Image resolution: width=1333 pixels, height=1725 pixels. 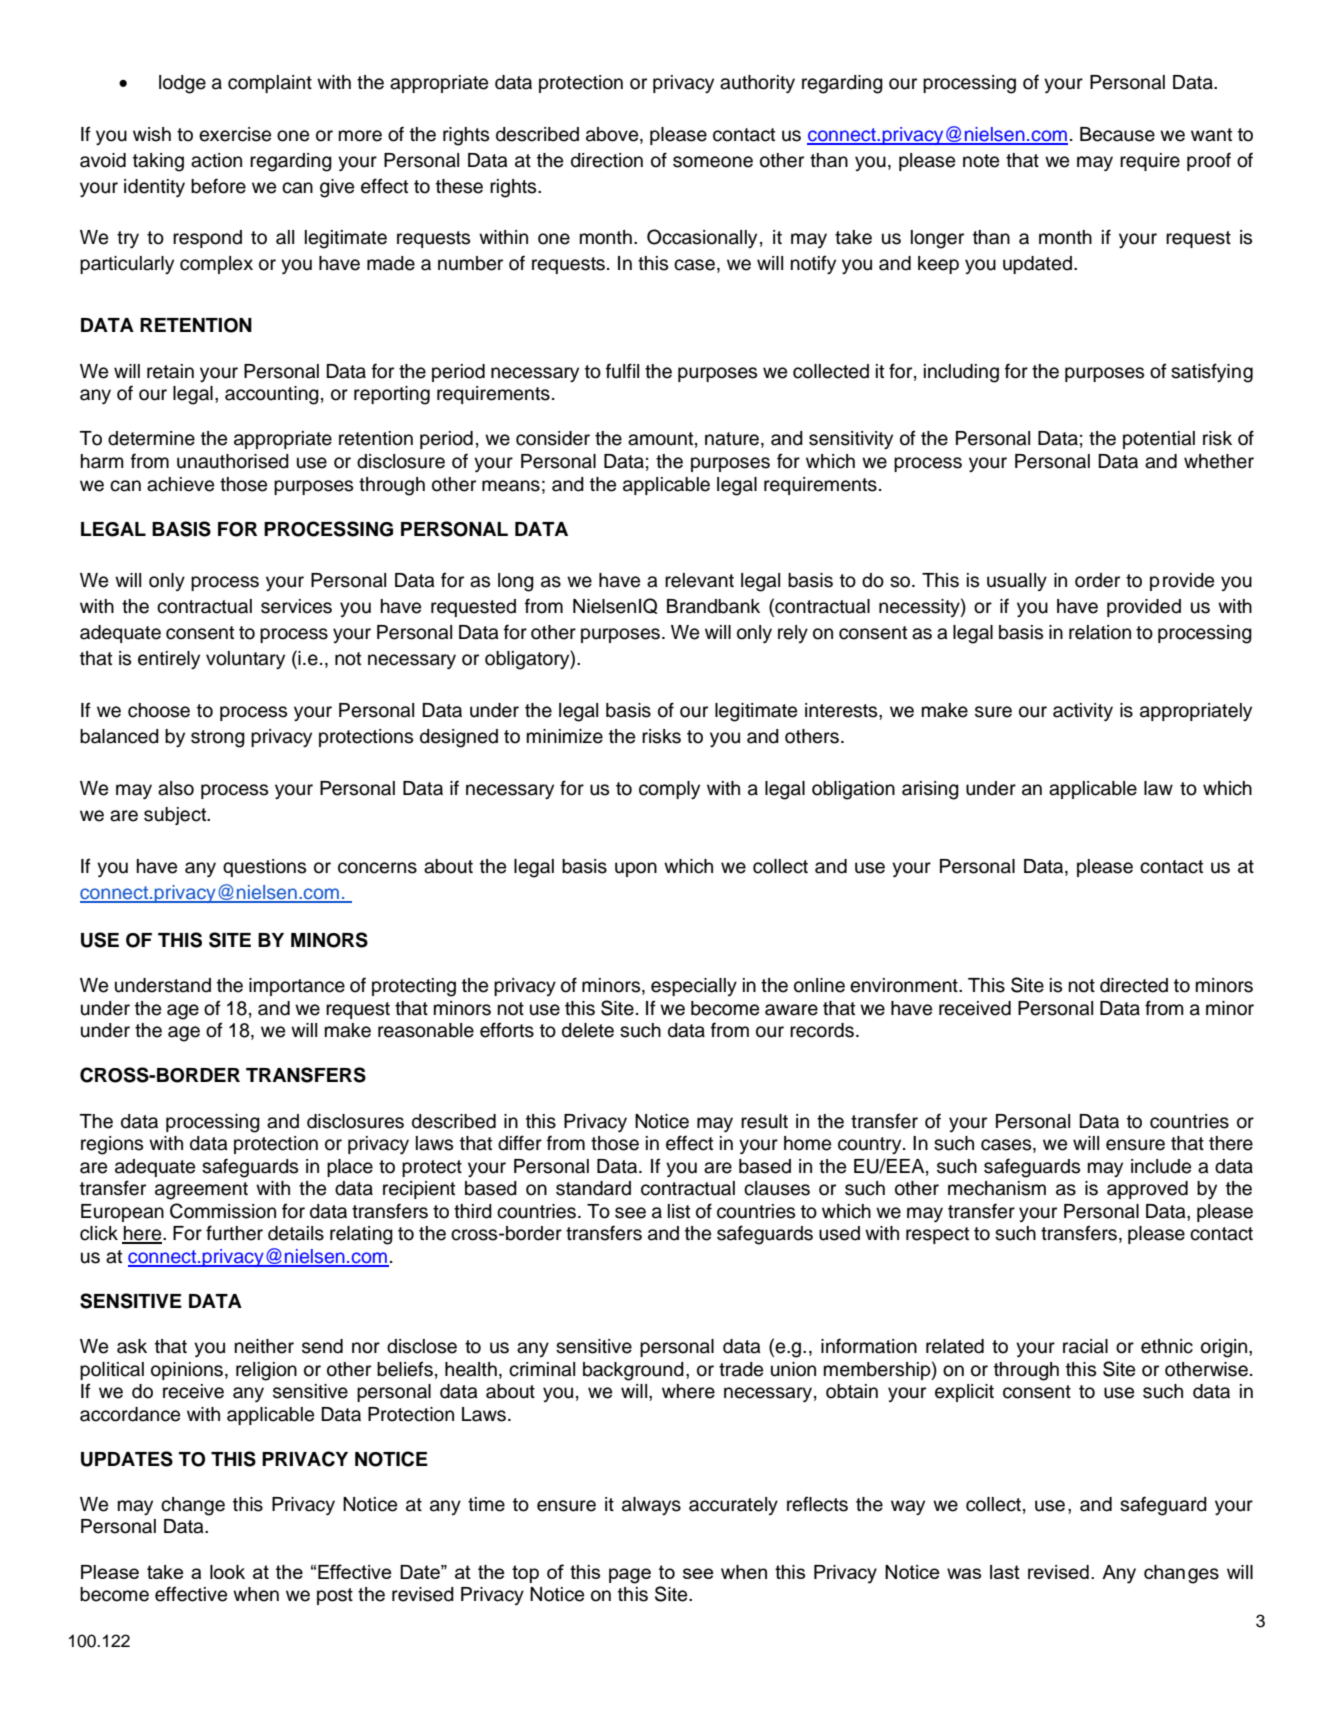 I want to click on exercise, so click(x=235, y=134).
